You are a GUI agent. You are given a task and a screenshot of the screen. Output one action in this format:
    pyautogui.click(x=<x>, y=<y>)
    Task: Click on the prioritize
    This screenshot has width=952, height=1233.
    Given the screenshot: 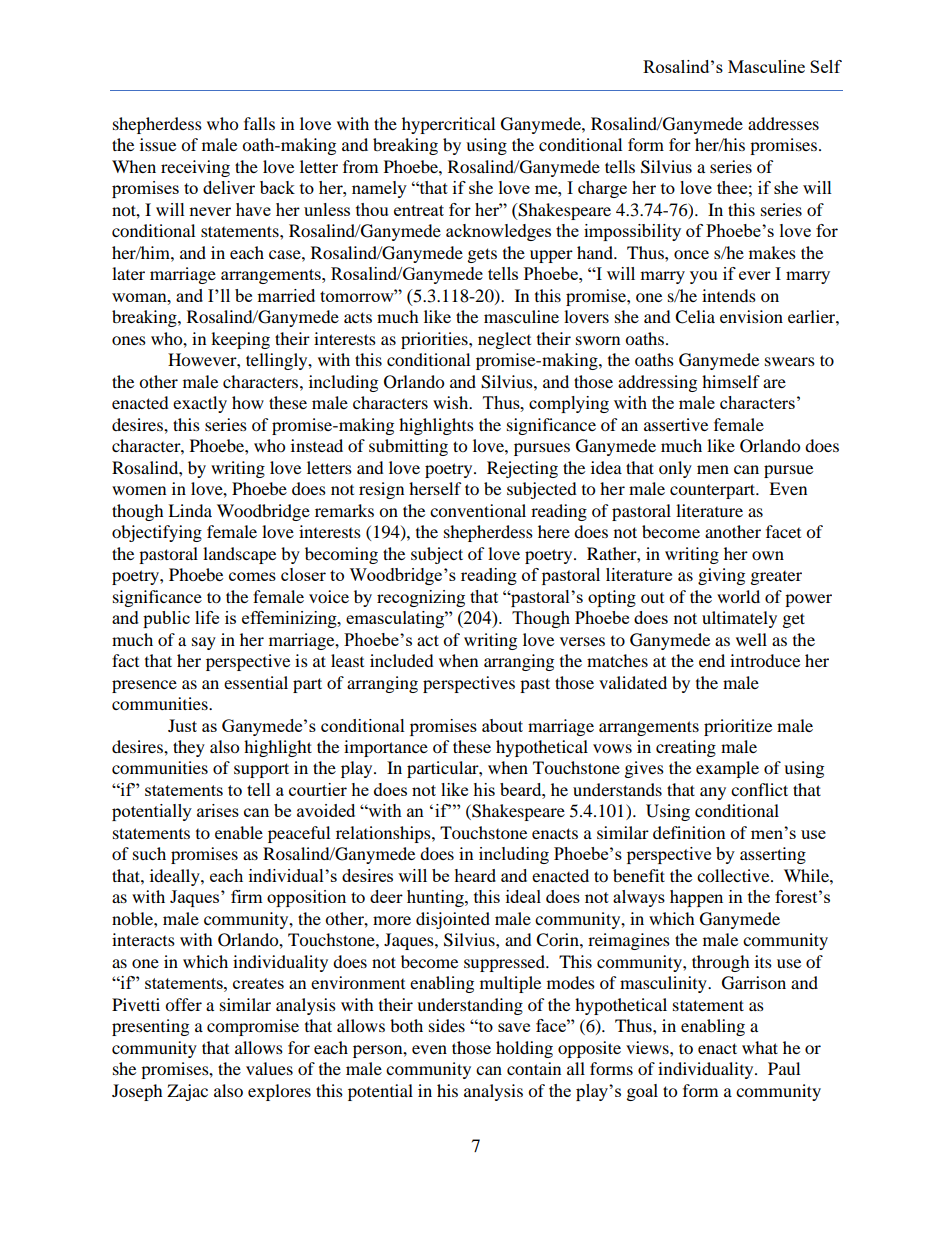 What is the action you would take?
    pyautogui.click(x=738, y=727)
